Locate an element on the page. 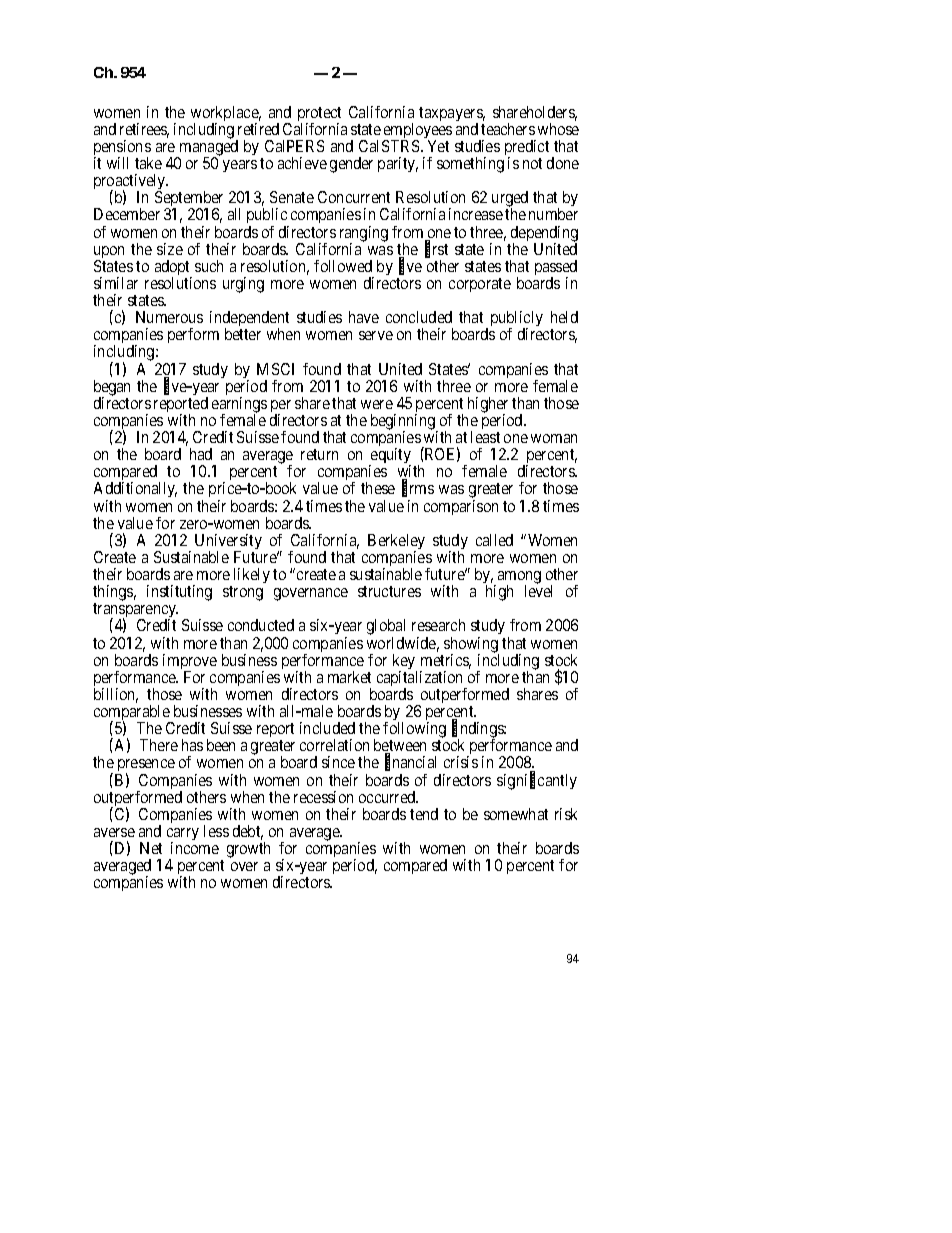  recession is located at coordinates (323, 797).
